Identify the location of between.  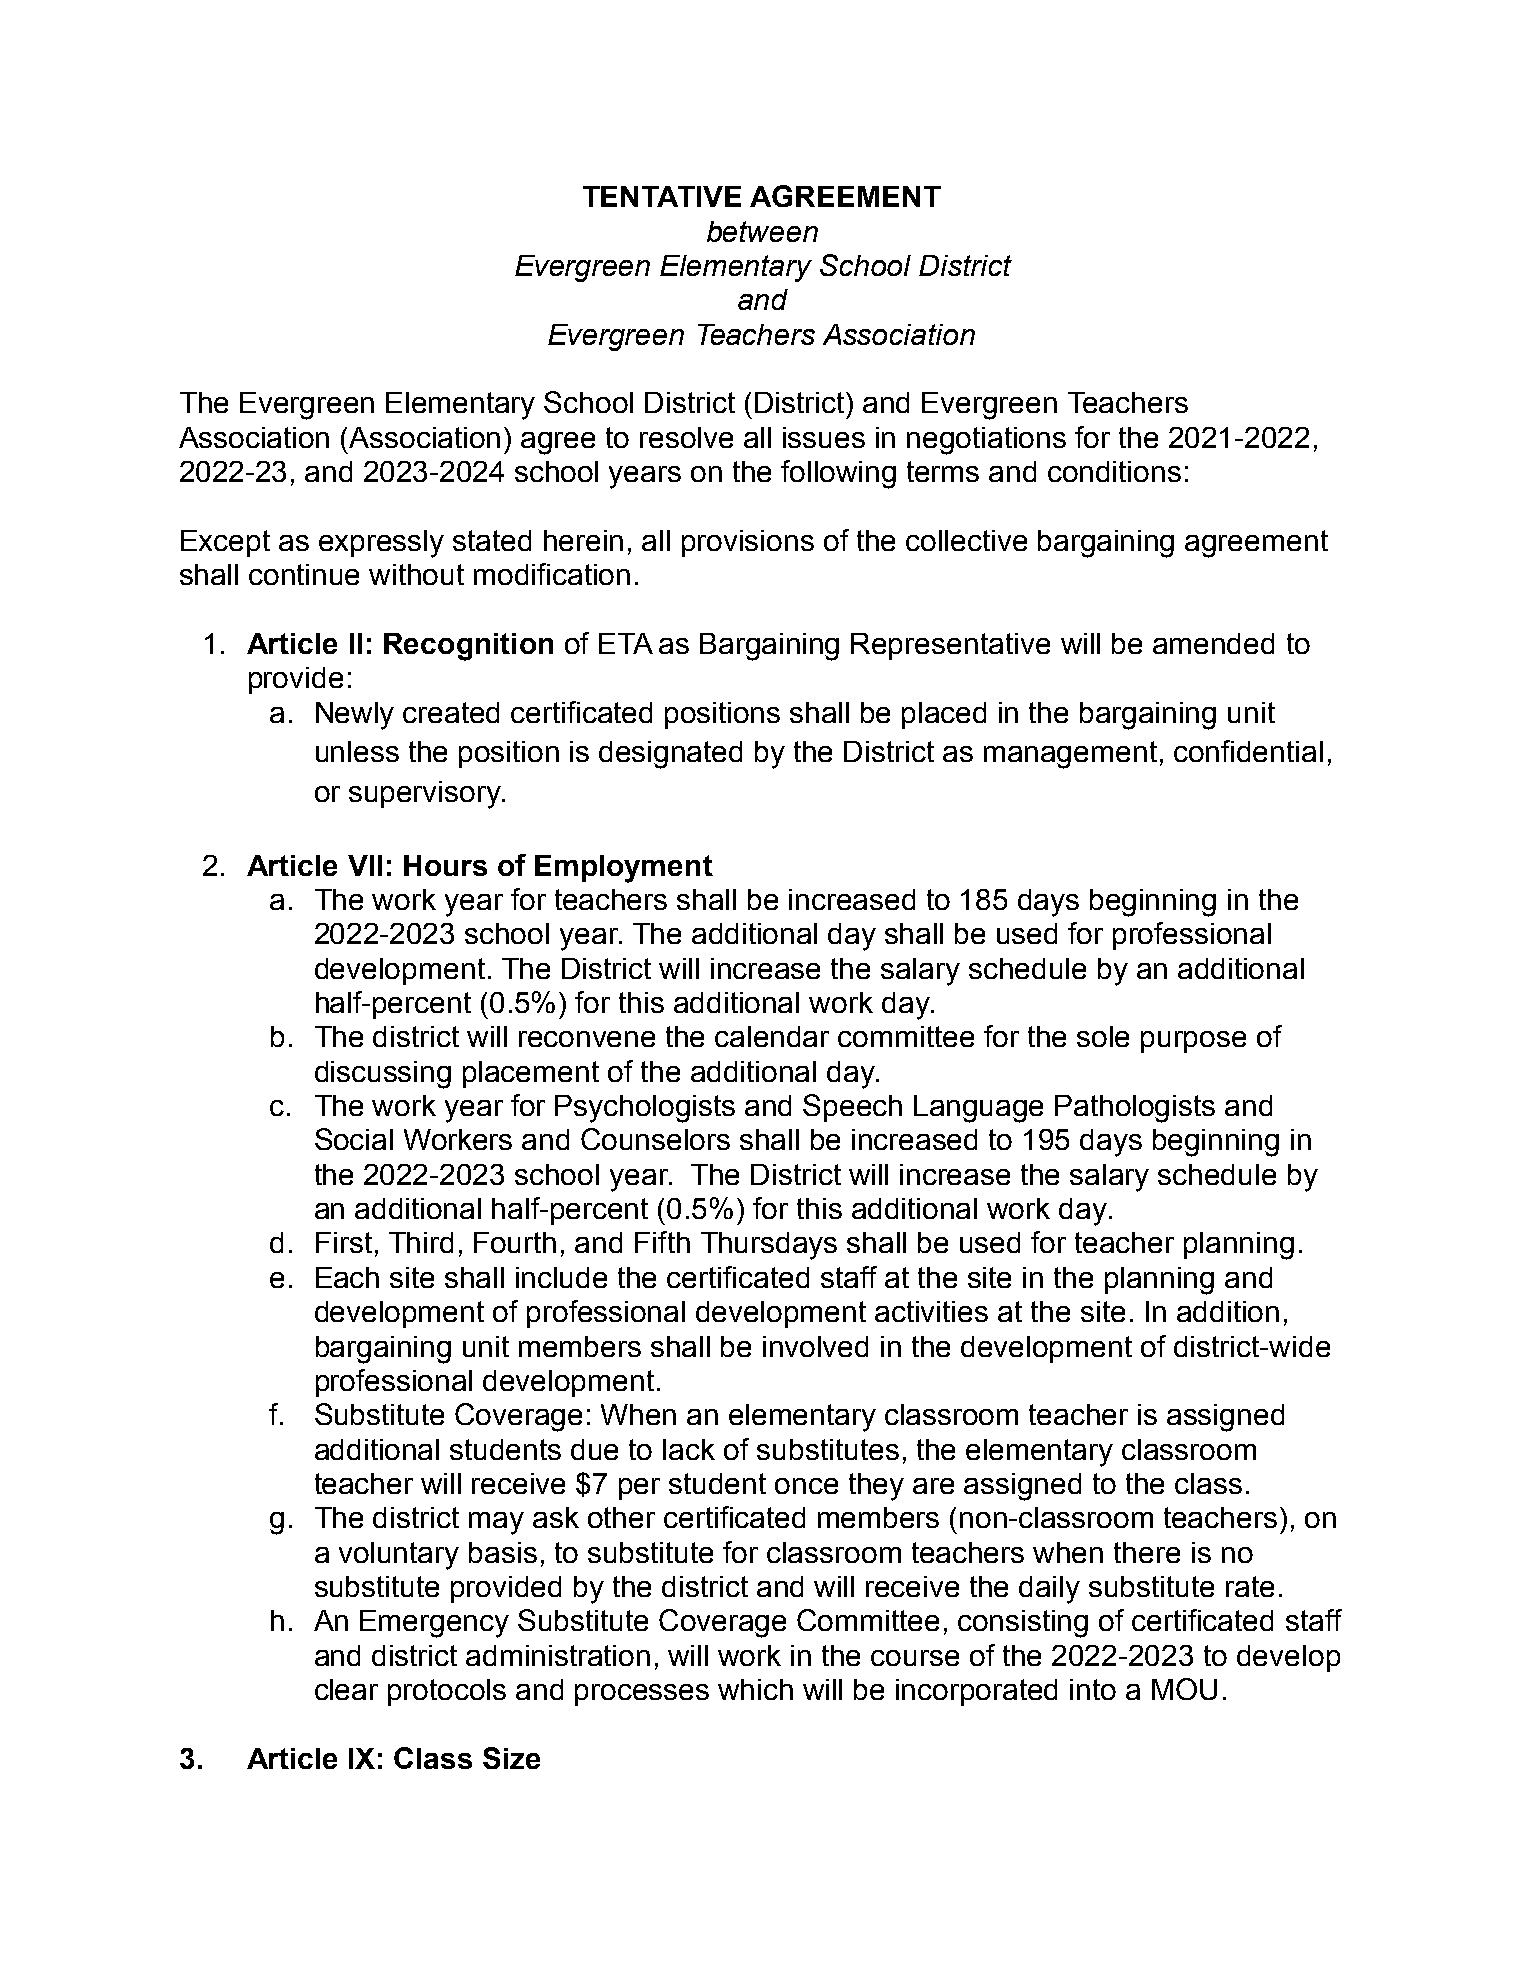
(762, 231).
